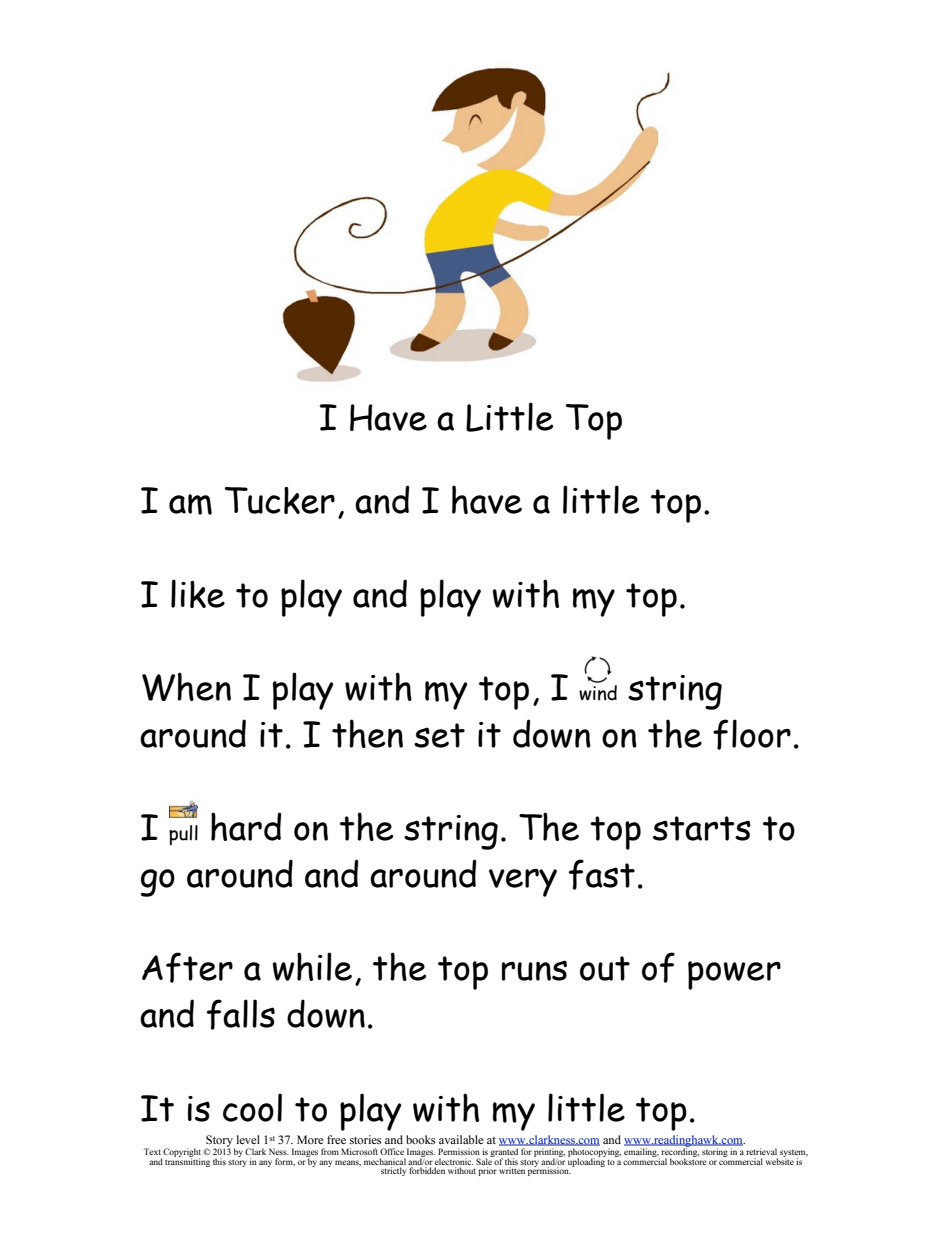 The width and height of the screenshot is (952, 1233). Describe the element at coordinates (198, 593) in the screenshot. I see `like` at that location.
